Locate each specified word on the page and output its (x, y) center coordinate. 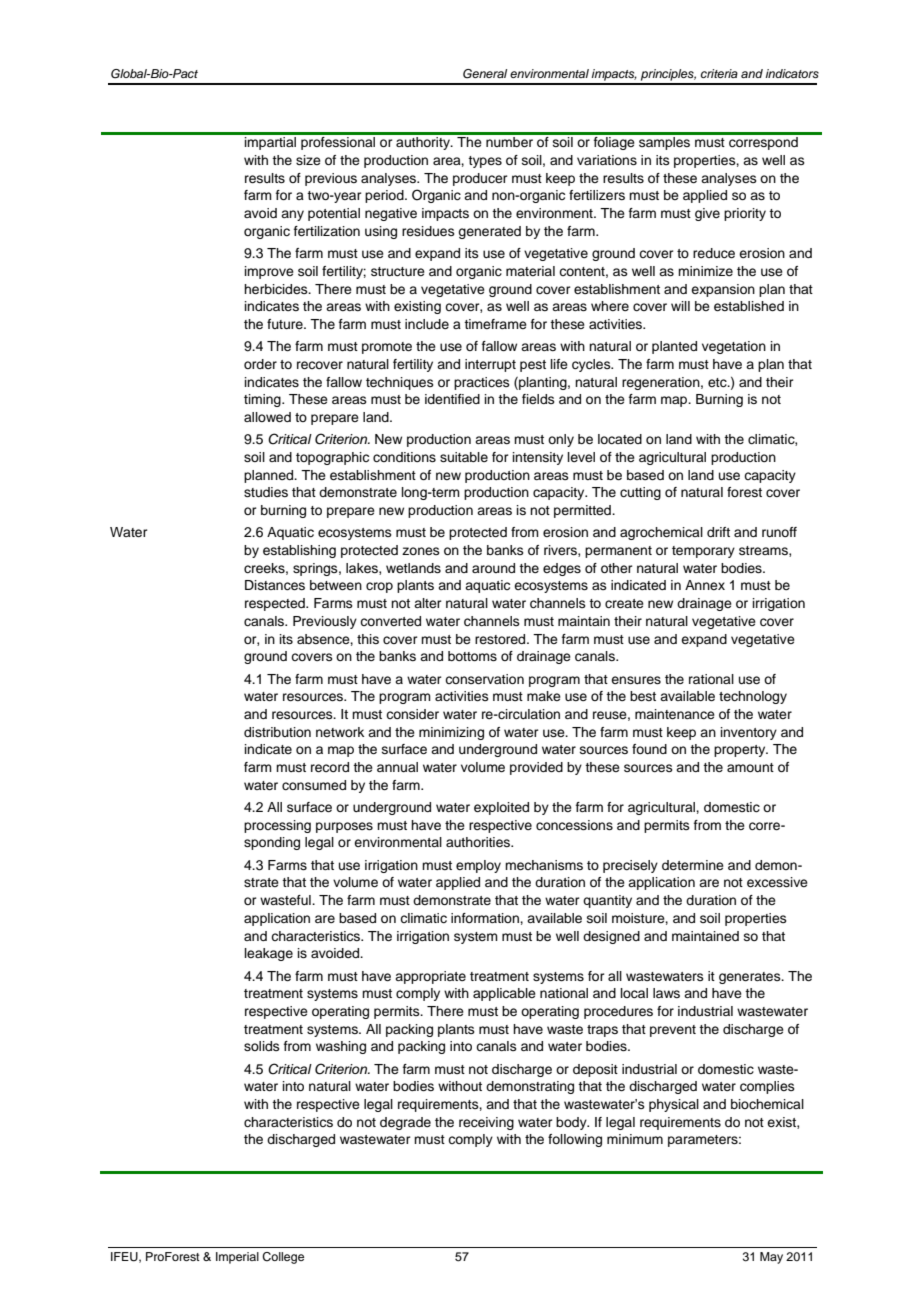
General (485, 74)
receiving (486, 1123)
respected (276, 604)
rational (711, 679)
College (283, 1258)
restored (501, 639)
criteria (719, 73)
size (308, 160)
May (771, 1258)
